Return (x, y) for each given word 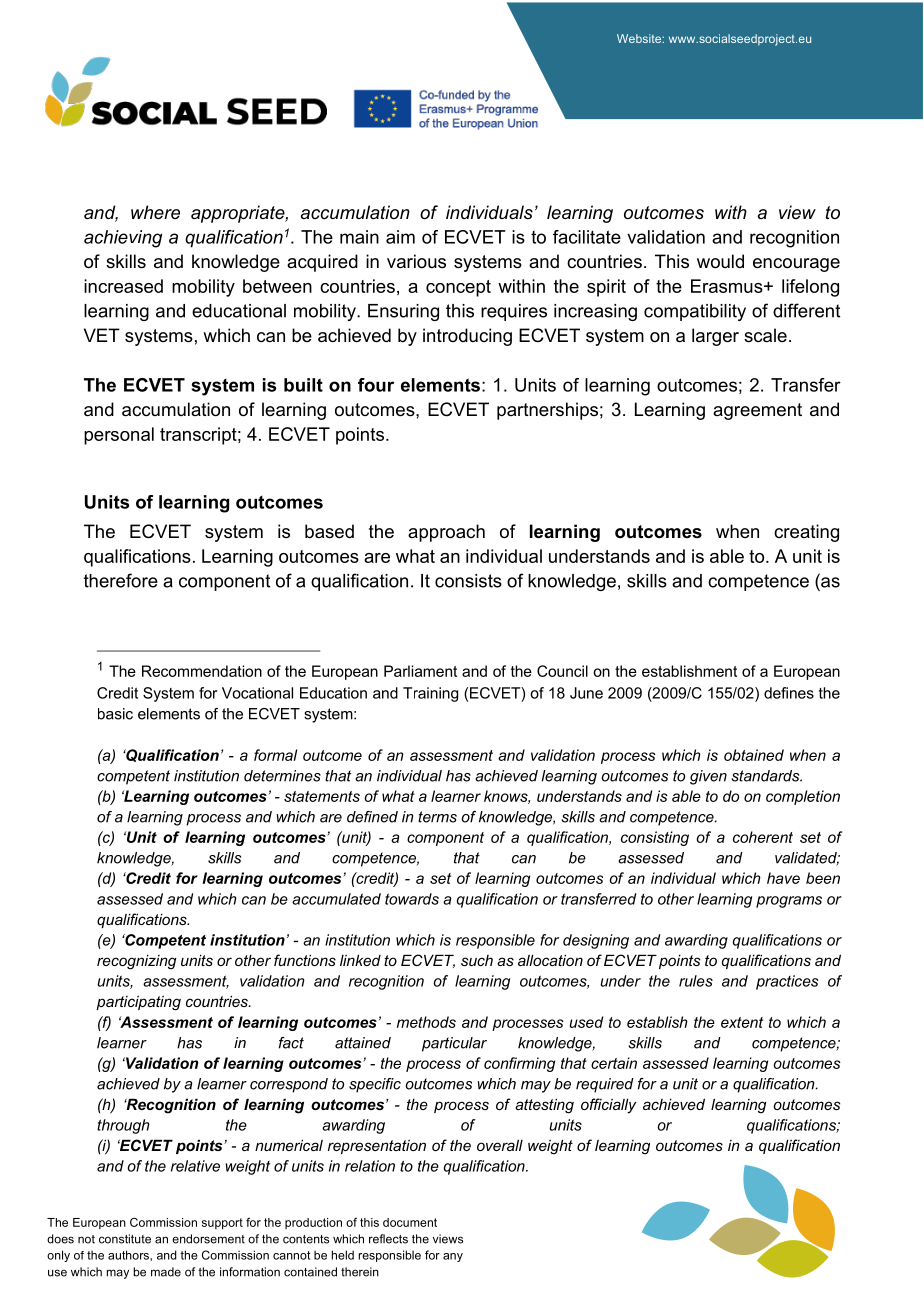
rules (696, 981)
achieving (123, 239)
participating (138, 1003)
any (453, 1257)
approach (446, 533)
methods (426, 1022)
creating (806, 533)
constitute (125, 1239)
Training (430, 694)
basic (115, 714)
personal (119, 436)
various (416, 261)
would (720, 261)
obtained (754, 755)
